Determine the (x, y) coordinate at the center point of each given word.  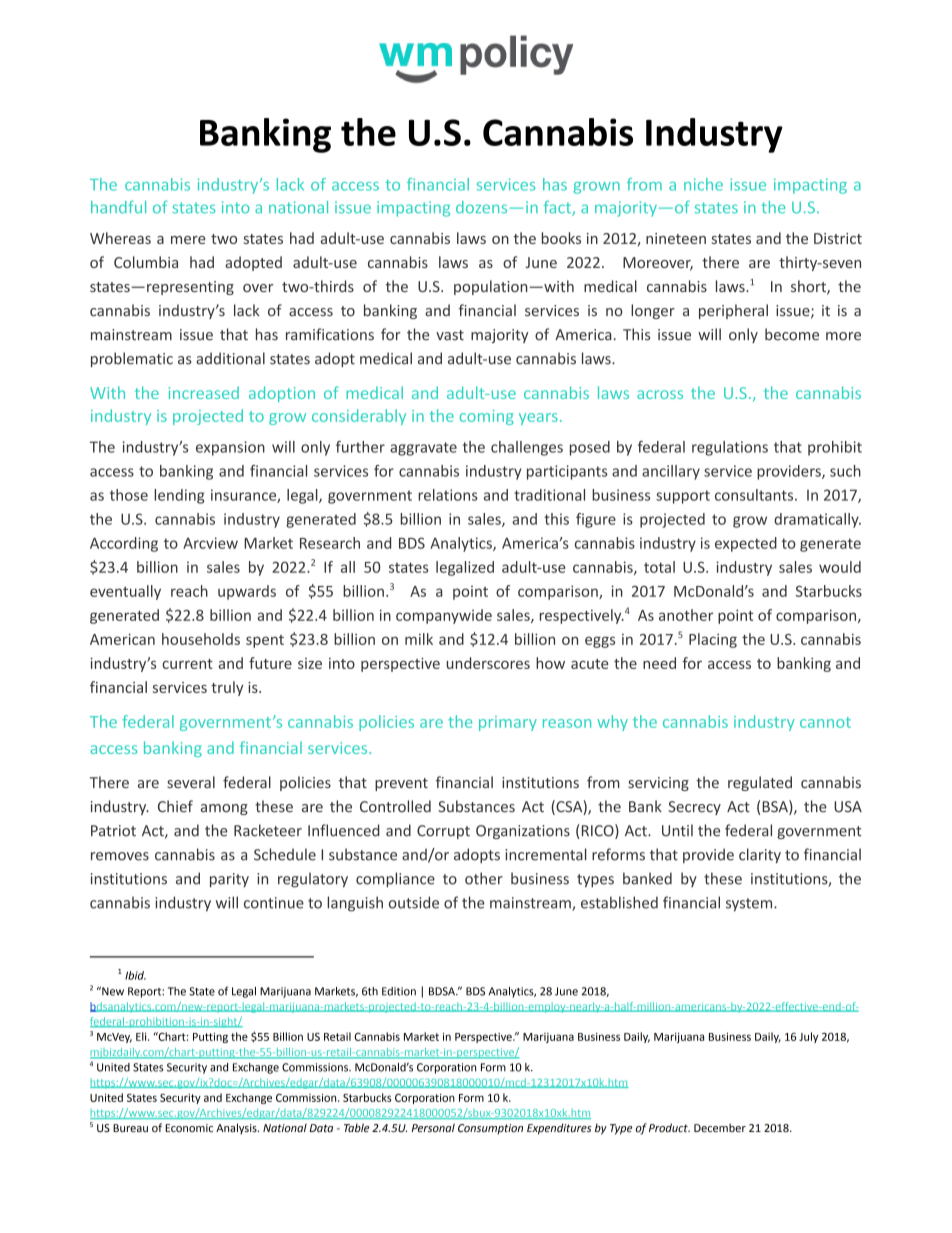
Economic (189, 1128)
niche (703, 184)
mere (188, 240)
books (561, 238)
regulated (760, 783)
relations (448, 495)
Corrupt (443, 832)
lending (179, 496)
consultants (755, 495)
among (224, 809)
